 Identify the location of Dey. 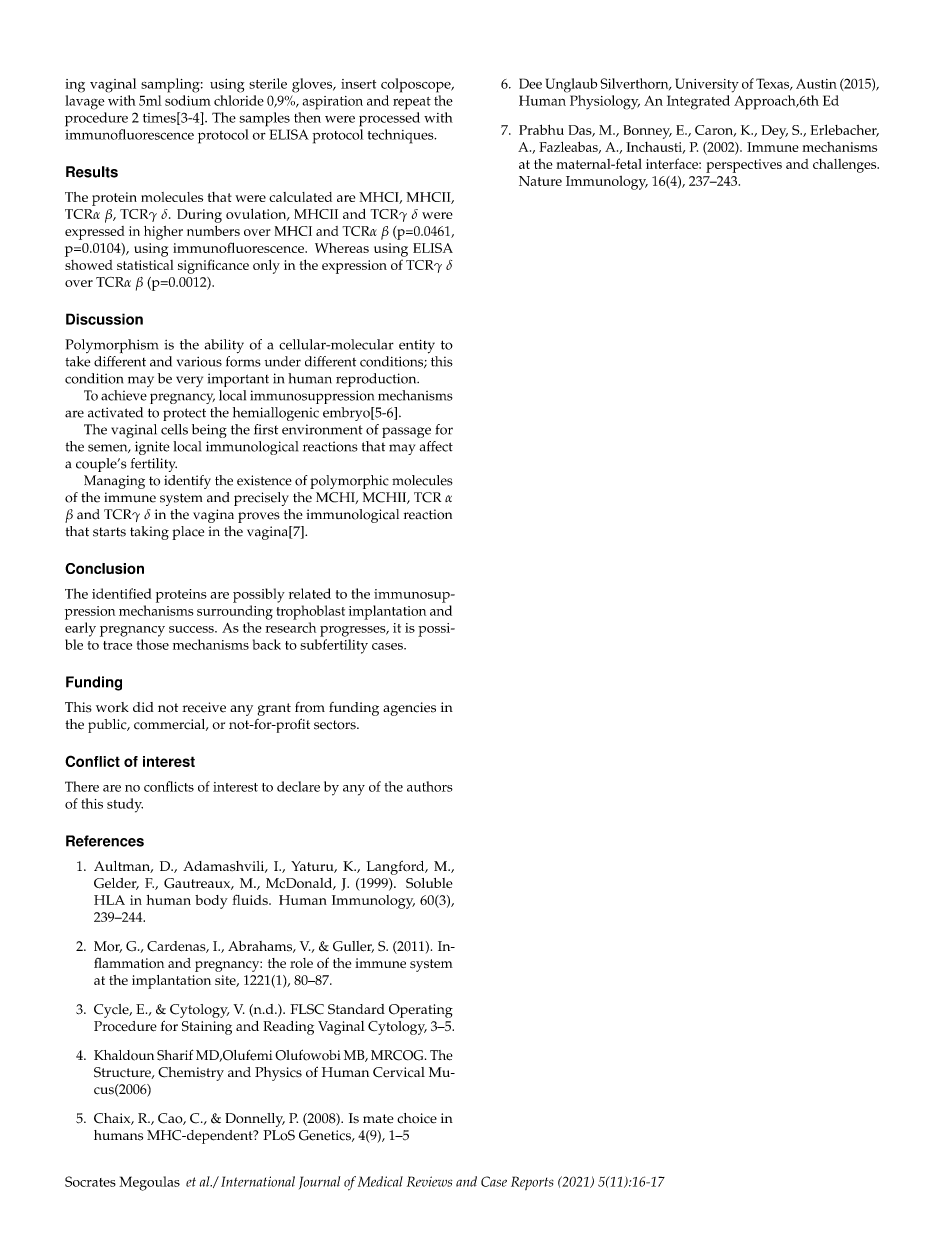
(775, 132).
